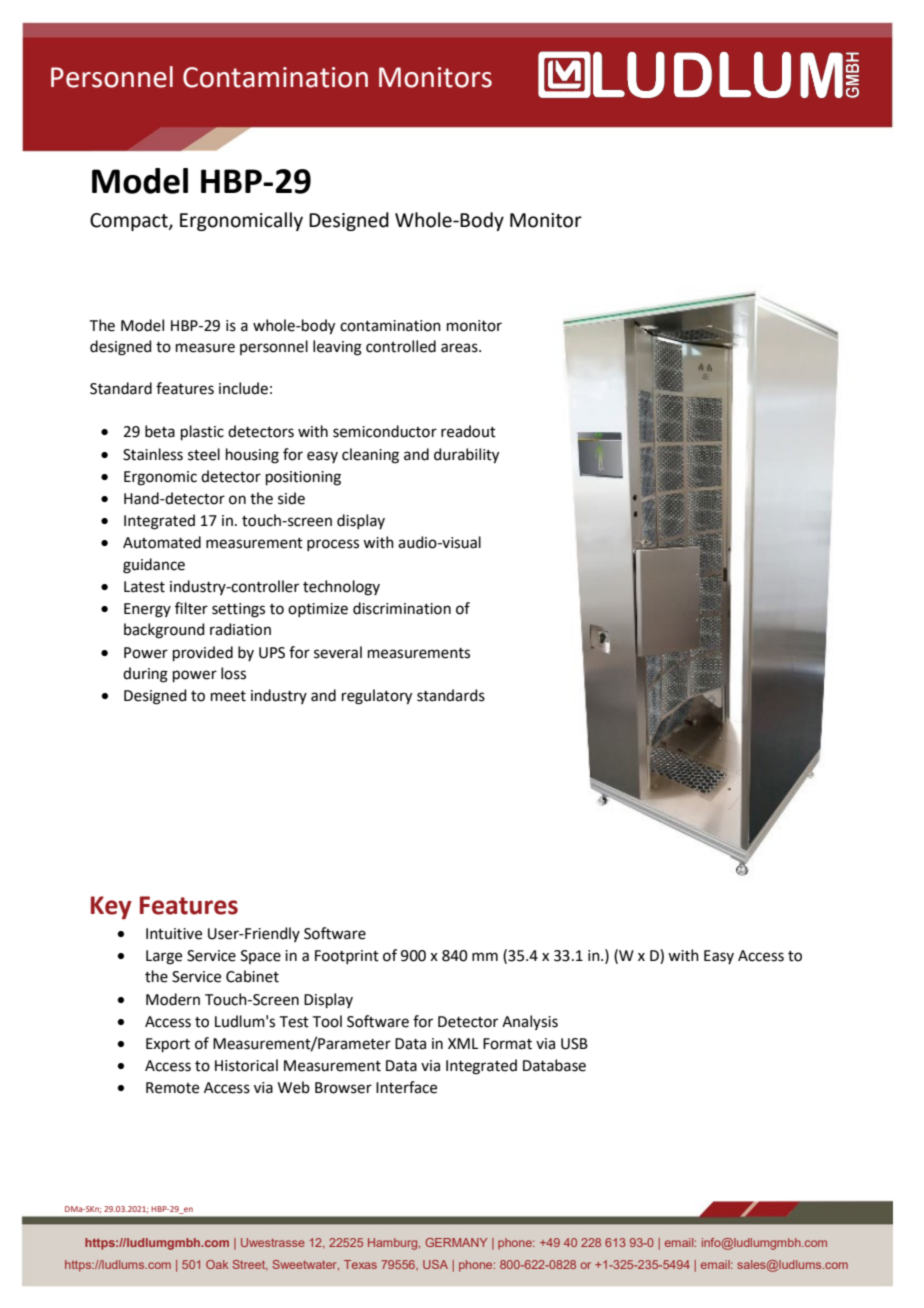 This screenshot has height=1308, width=924. What do you see at coordinates (145, 675) in the screenshot?
I see `during` at bounding box center [145, 675].
